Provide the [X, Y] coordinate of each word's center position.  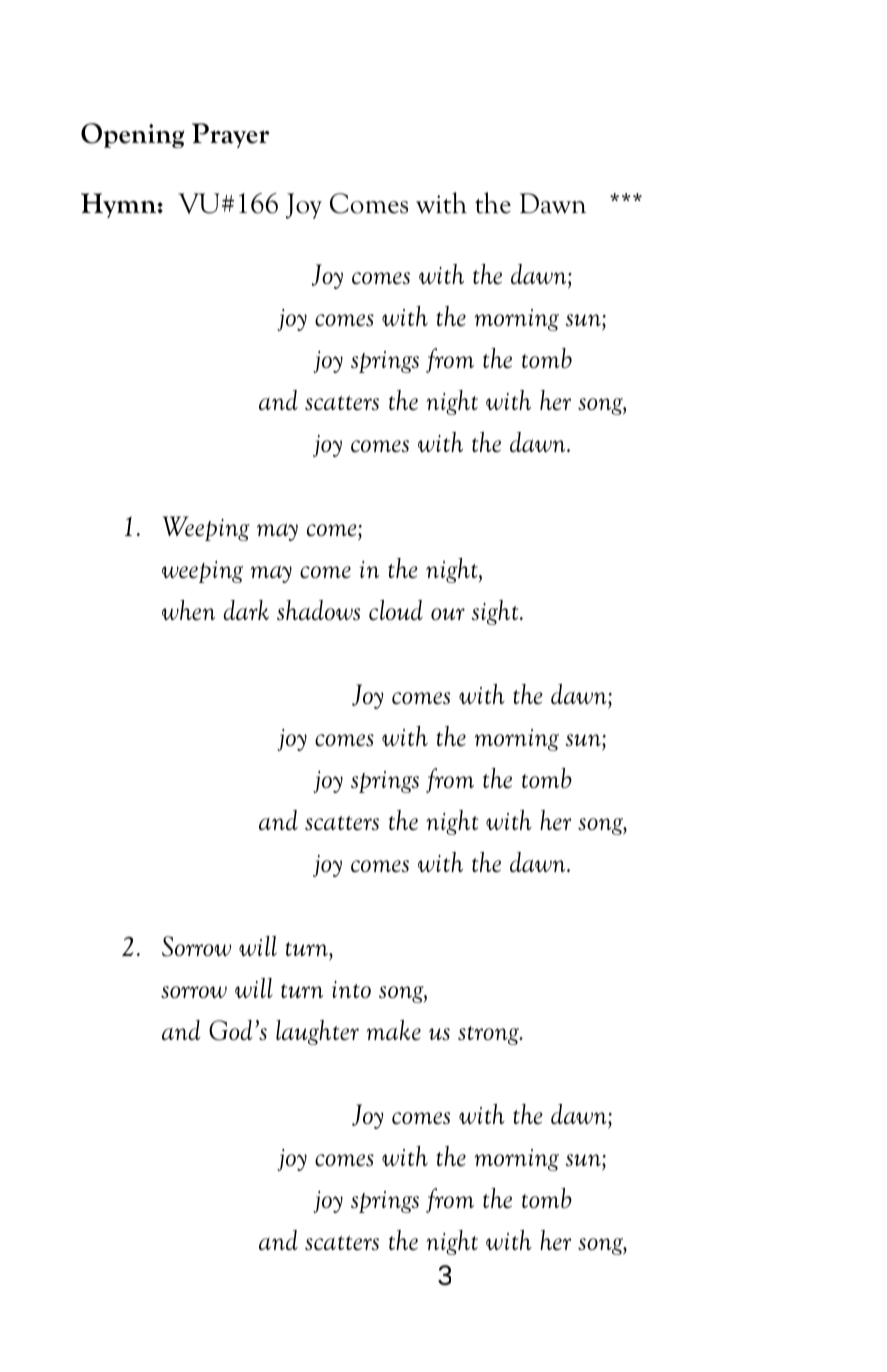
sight [496, 612]
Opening [132, 135]
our [448, 614]
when [188, 610]
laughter [317, 1032]
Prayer [231, 135]
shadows [318, 610]
